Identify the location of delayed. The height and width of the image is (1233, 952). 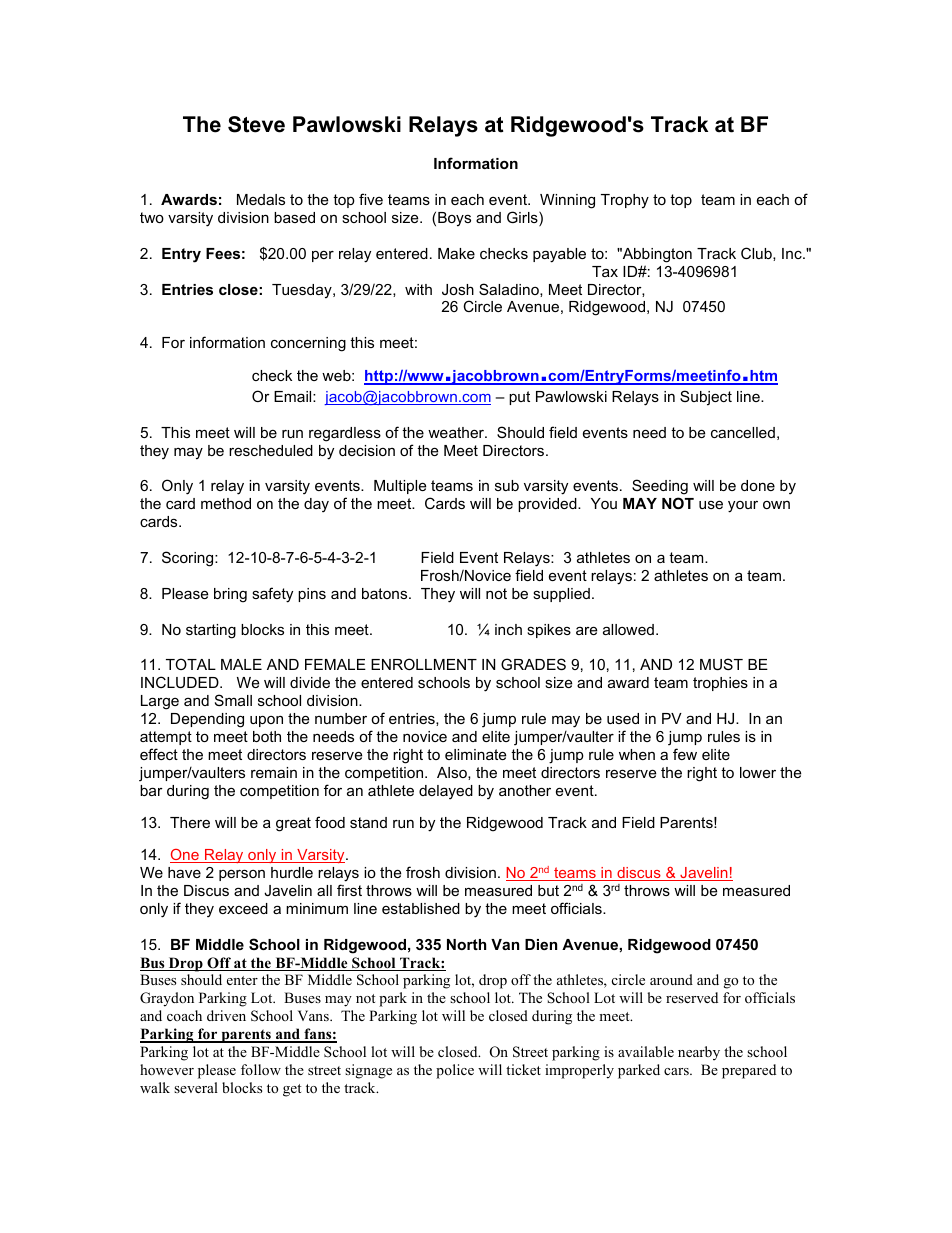
(446, 792).
